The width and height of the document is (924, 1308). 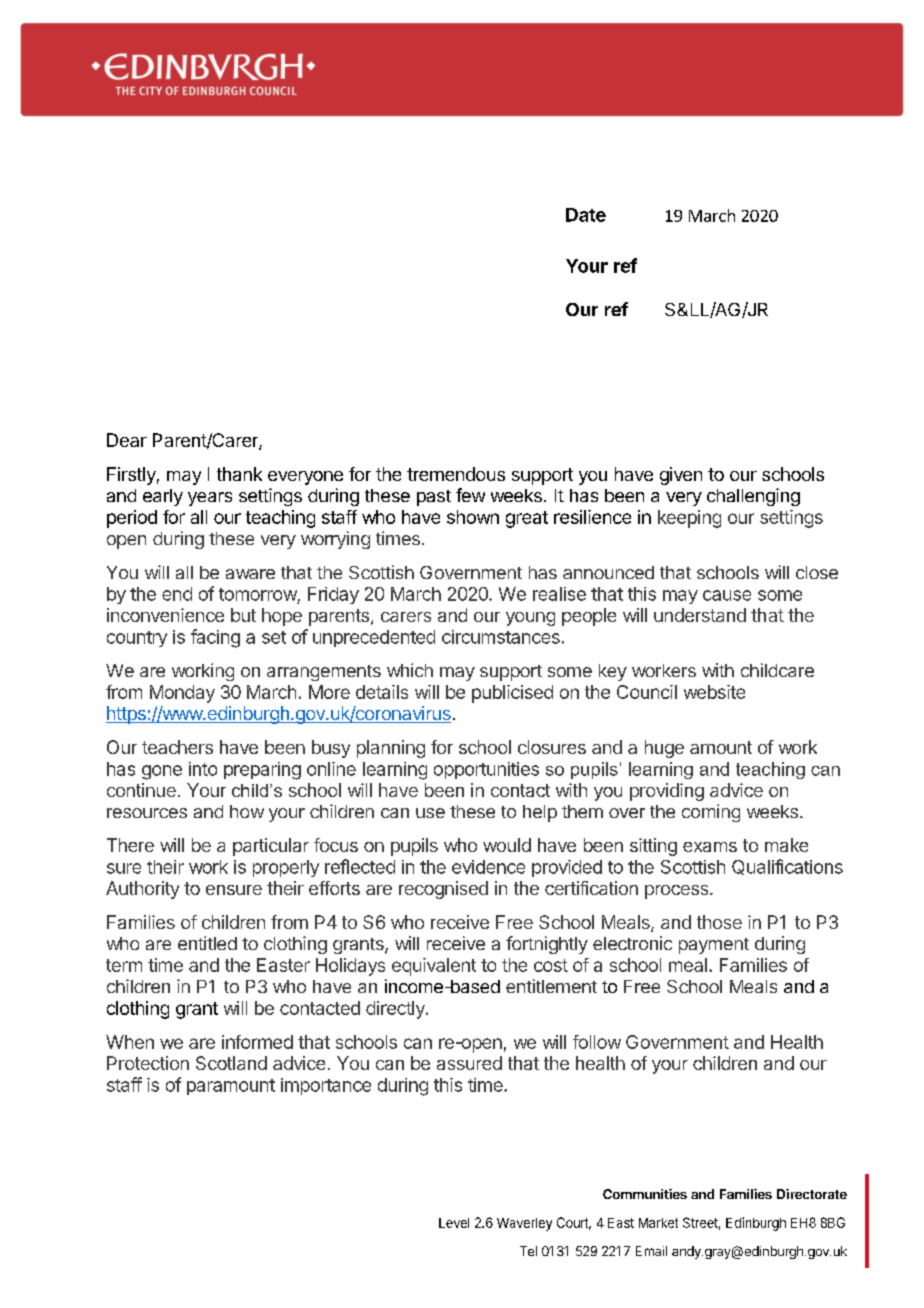 What do you see at coordinates (586, 215) in the document?
I see `Date` at bounding box center [586, 215].
